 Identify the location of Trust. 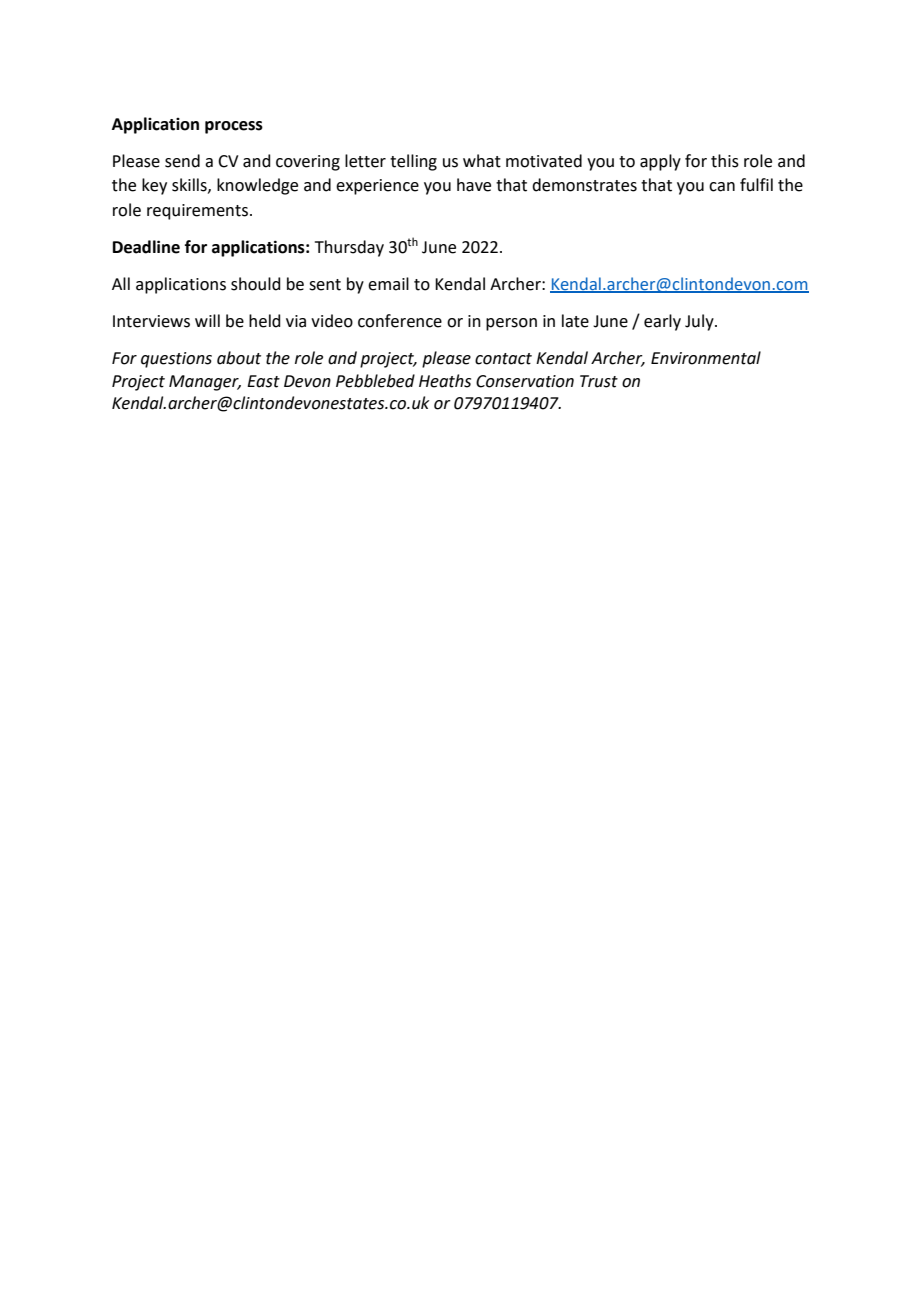
(599, 381).
